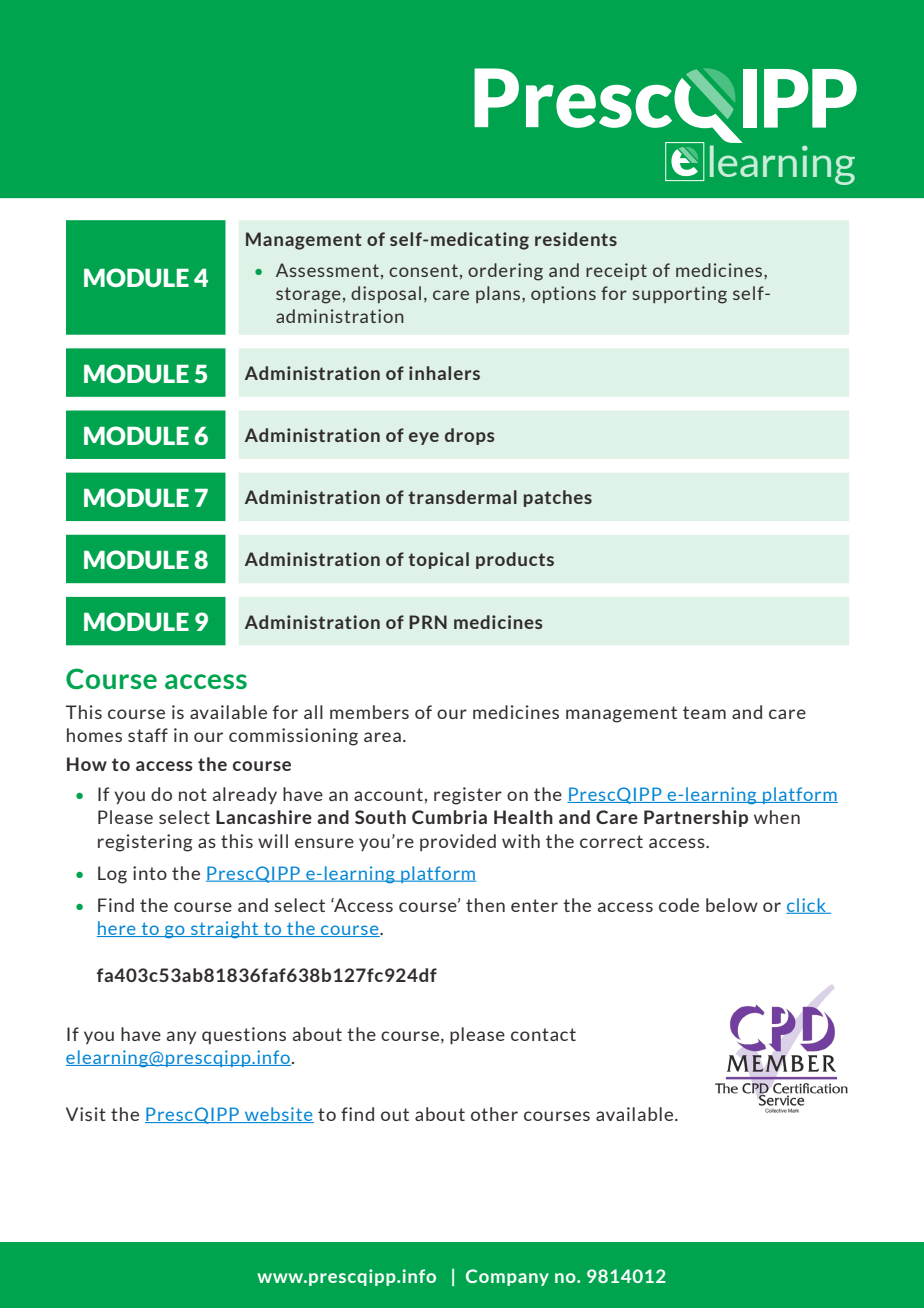 This page has width=924, height=1308. Describe the element at coordinates (462, 497) in the page. I see `transdermal` at that location.
